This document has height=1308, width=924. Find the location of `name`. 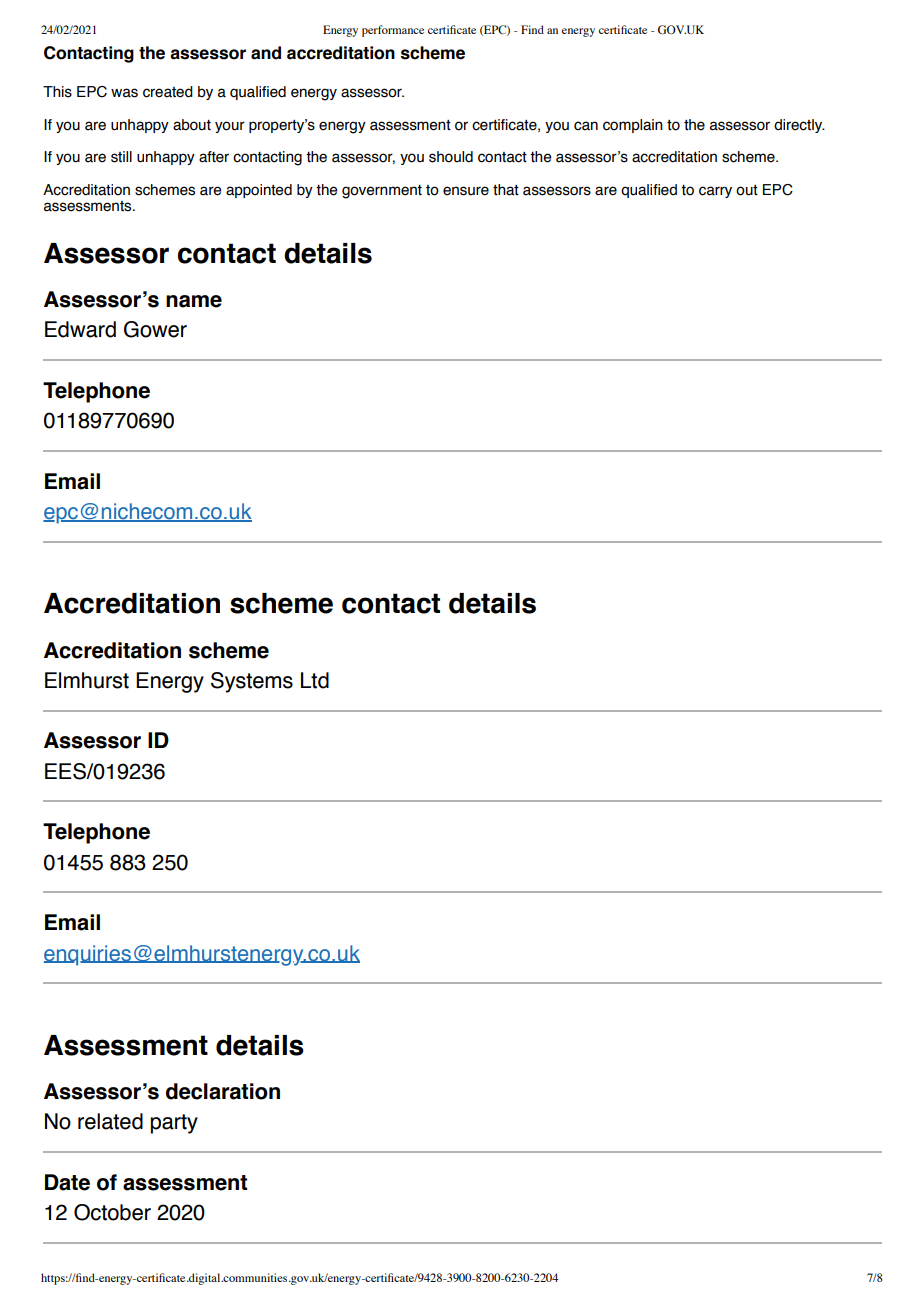

name is located at coordinates (194, 301).
